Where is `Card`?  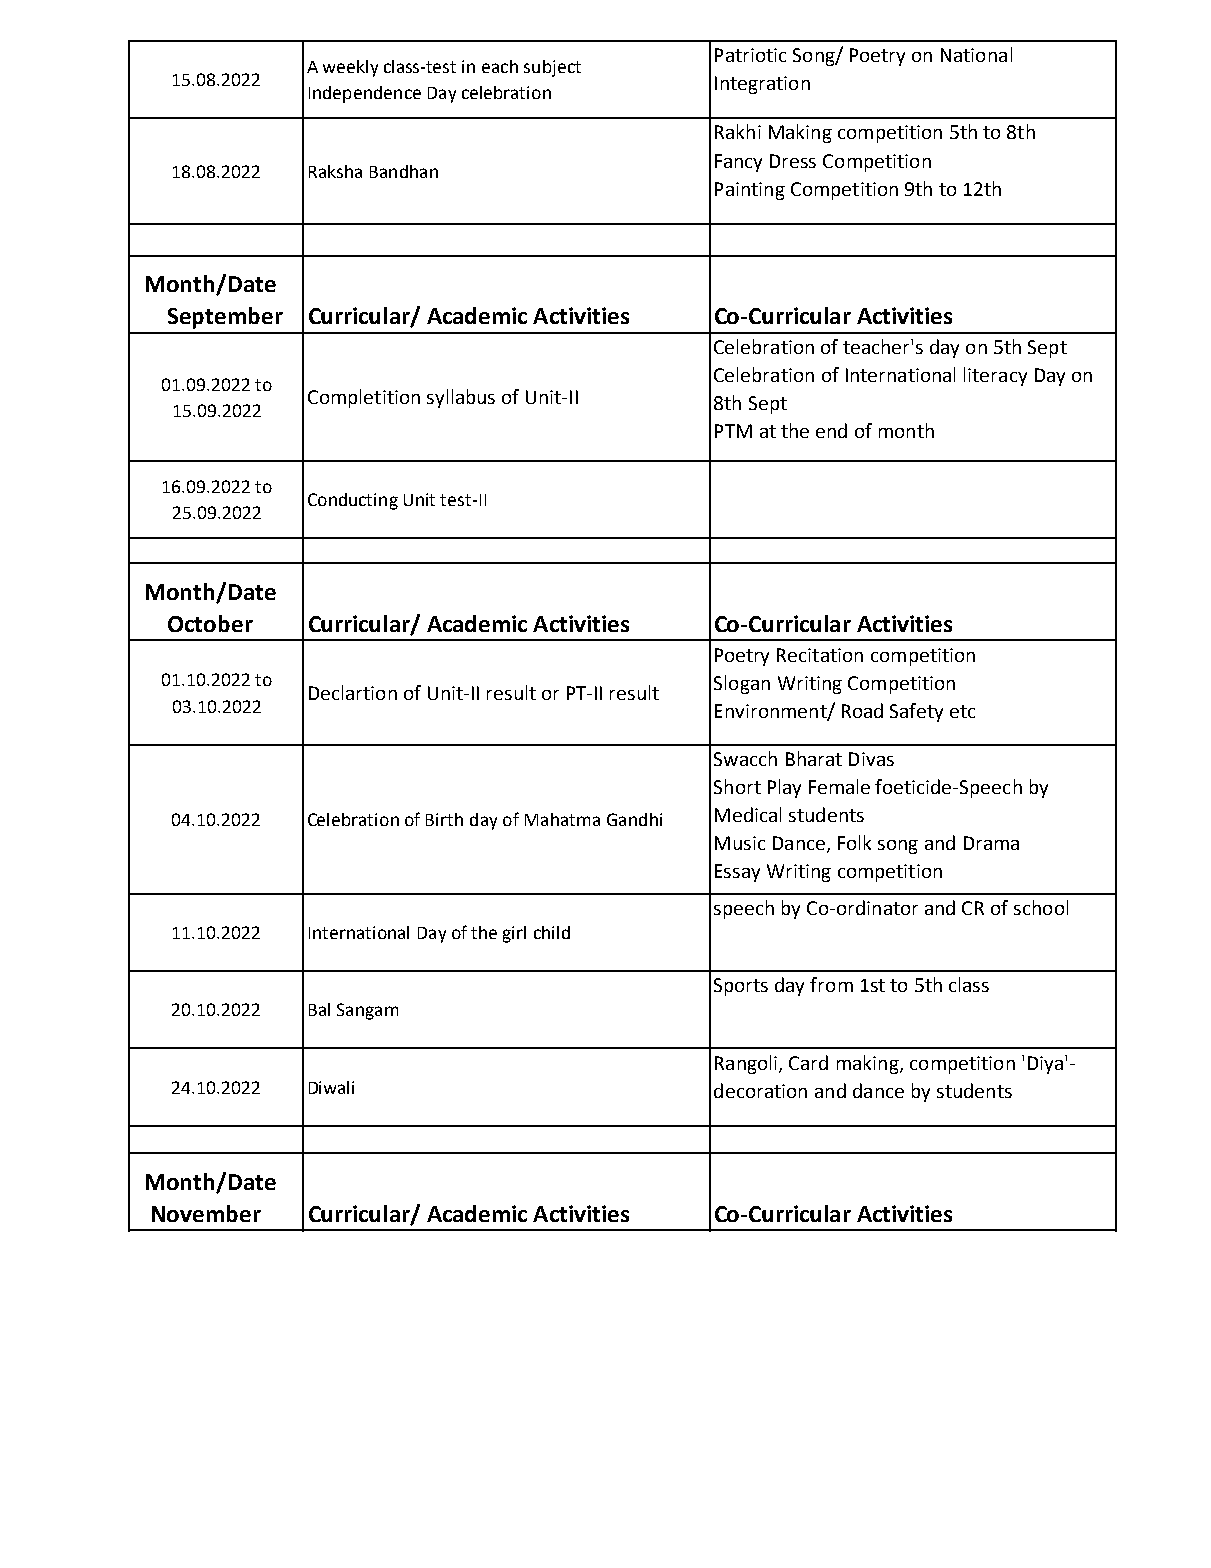 Card is located at coordinates (808, 1062).
